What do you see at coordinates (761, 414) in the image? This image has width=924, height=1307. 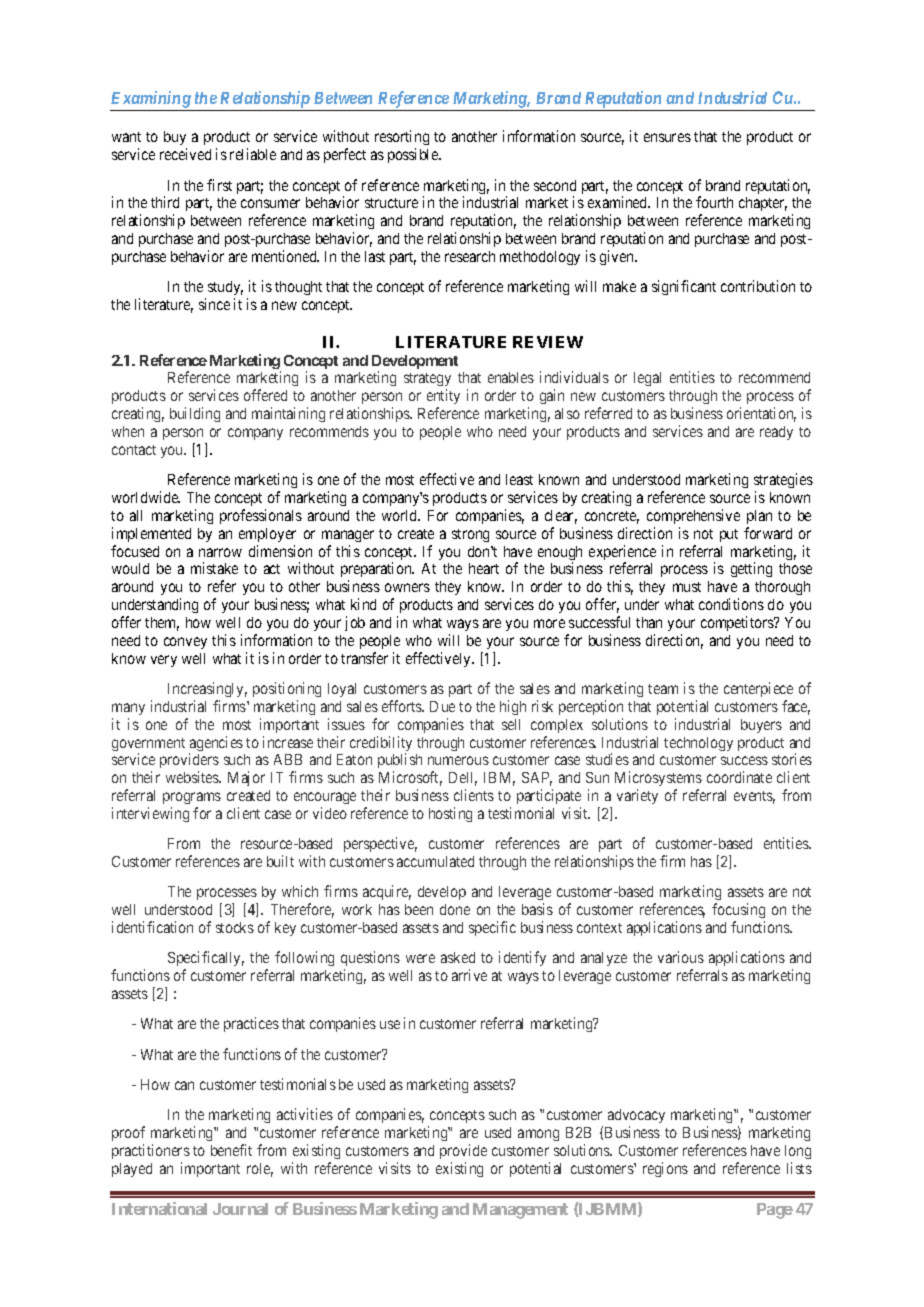 I see `orientation` at bounding box center [761, 414].
